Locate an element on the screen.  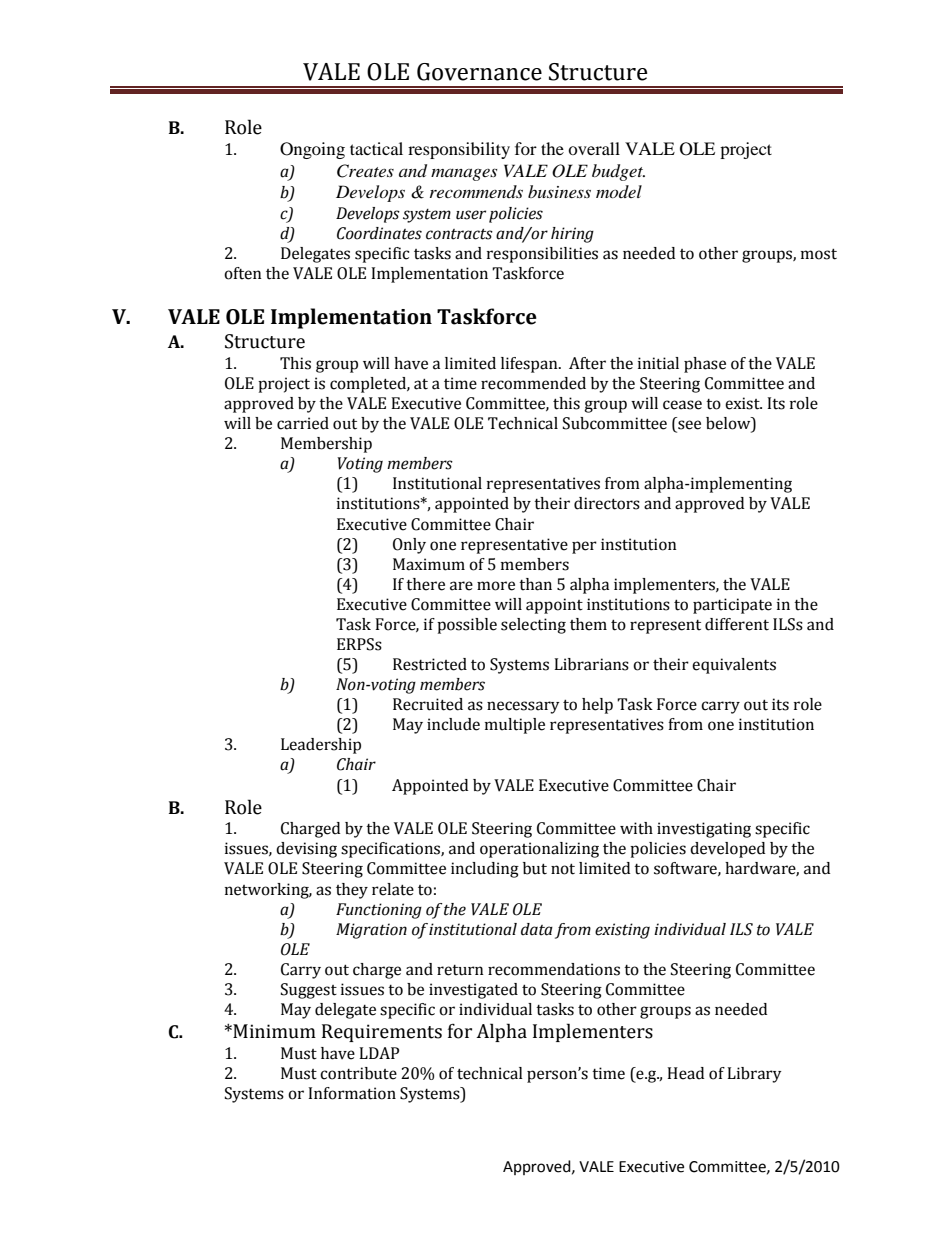
carried is located at coordinates (303, 423).
